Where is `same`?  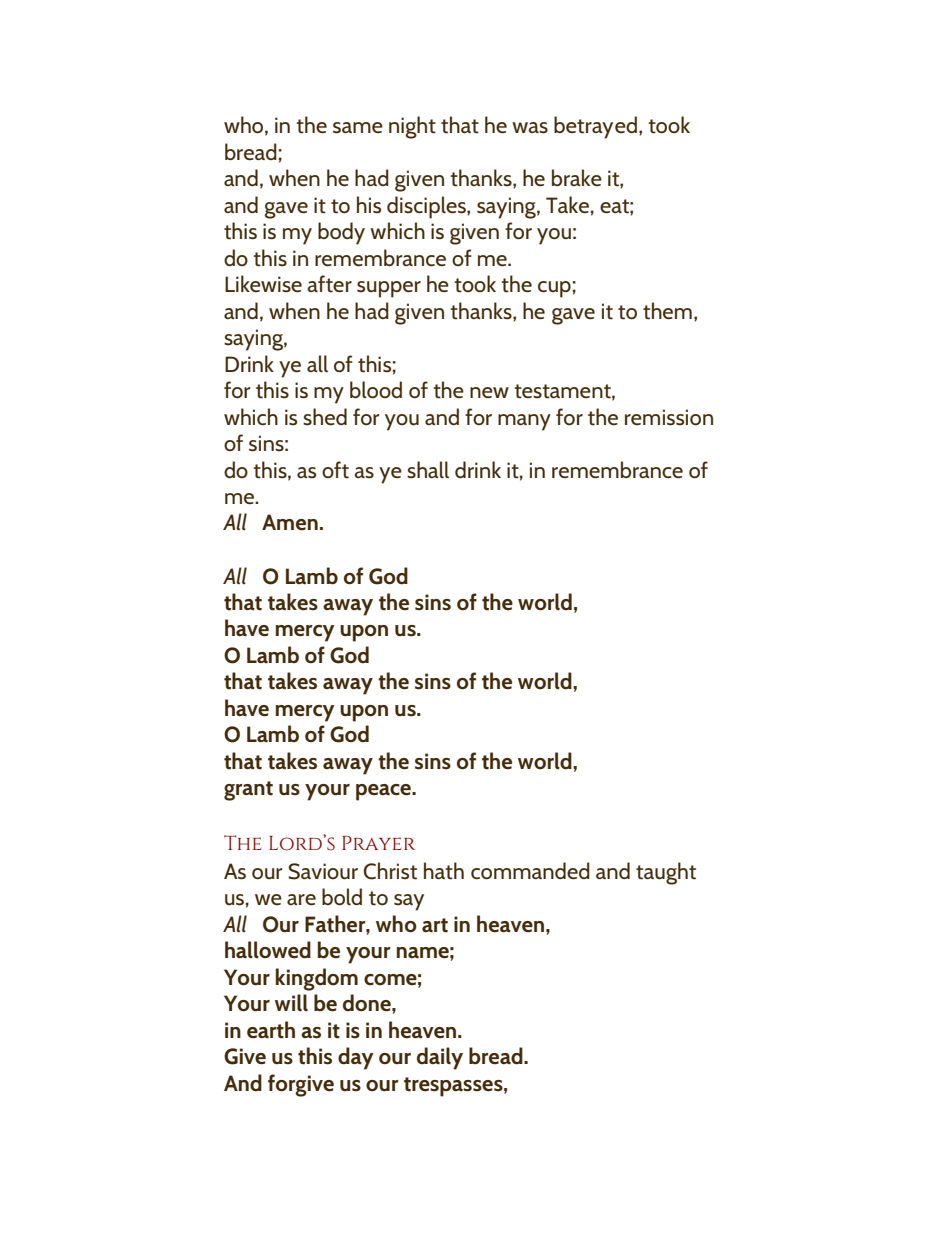
same is located at coordinates (358, 128).
